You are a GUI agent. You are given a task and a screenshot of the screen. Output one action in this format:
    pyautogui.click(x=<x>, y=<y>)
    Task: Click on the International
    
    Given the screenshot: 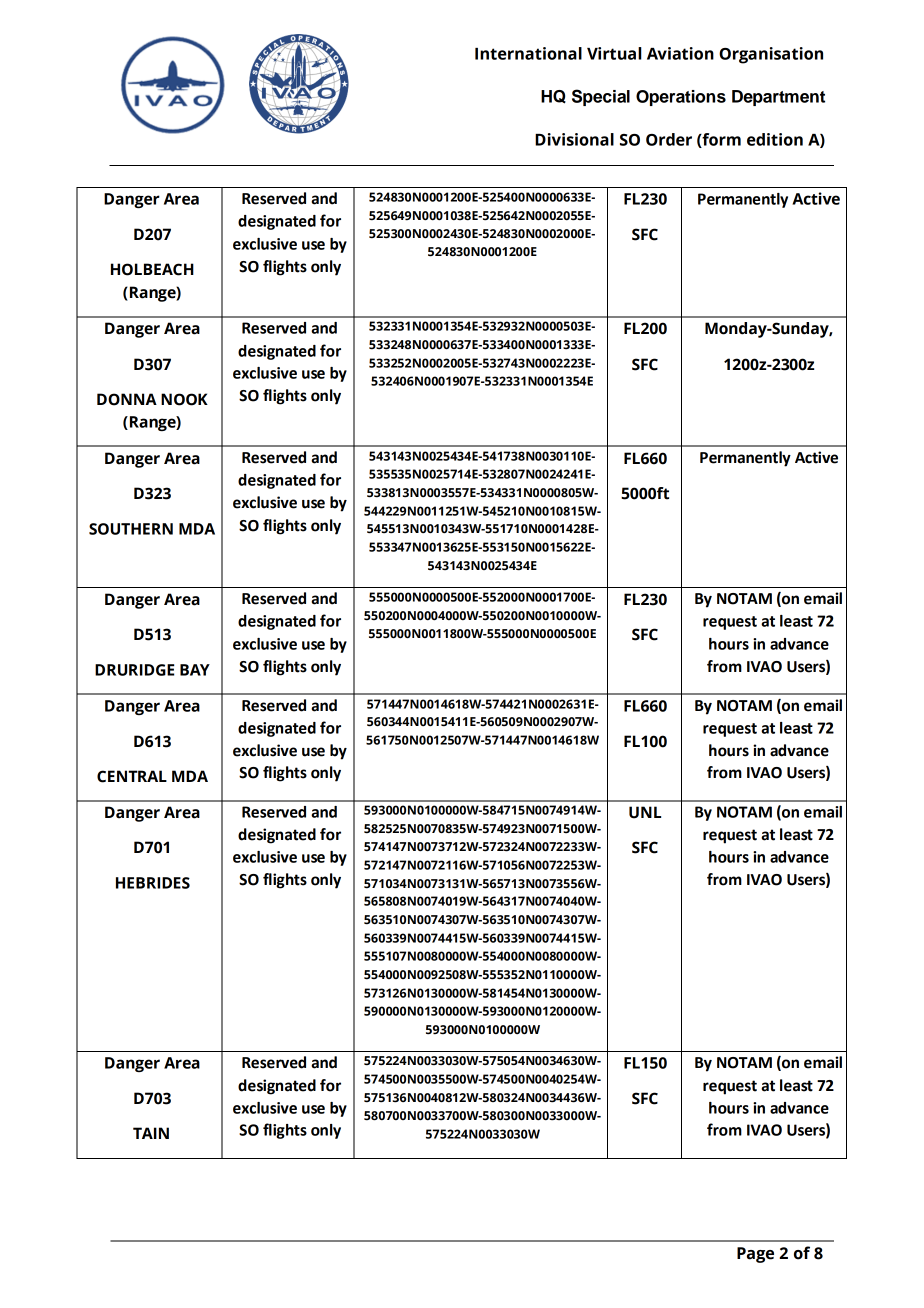 What is the action you would take?
    pyautogui.click(x=528, y=53)
